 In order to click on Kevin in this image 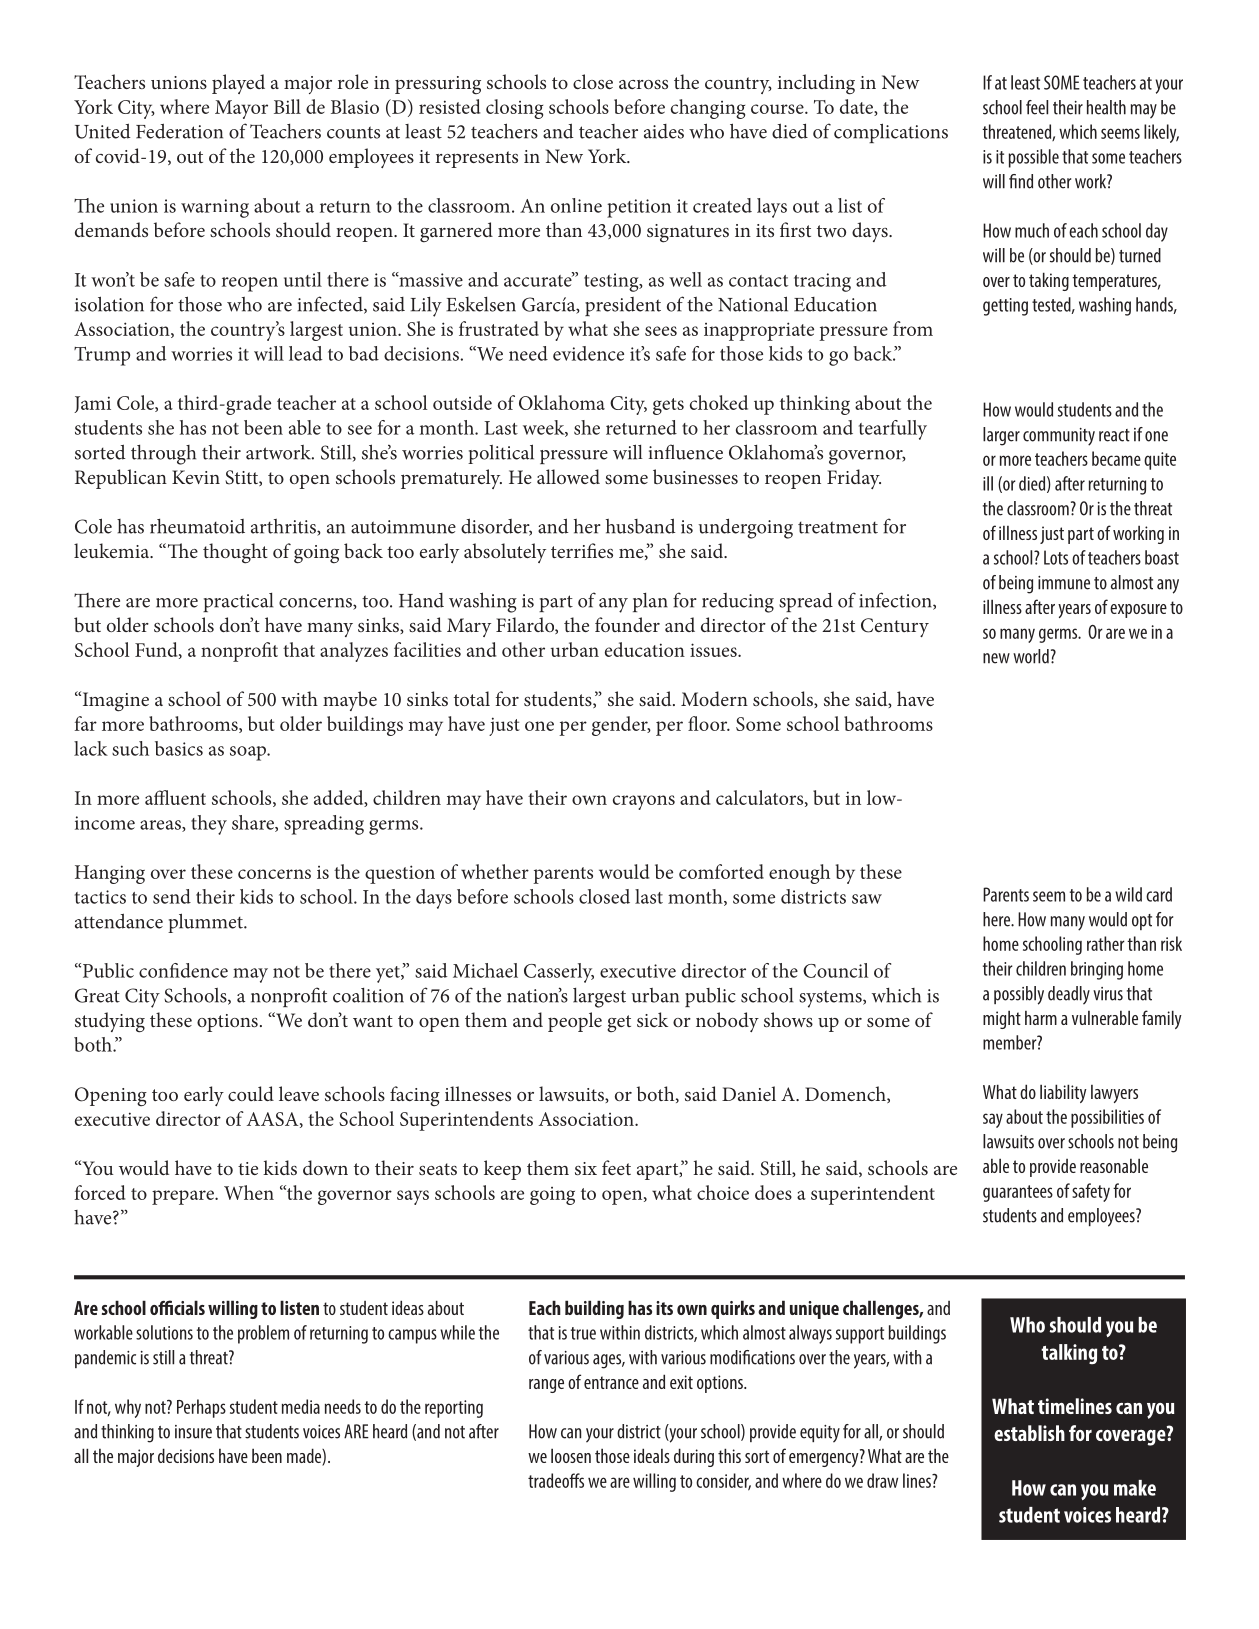, I will do `click(196, 477)`.
